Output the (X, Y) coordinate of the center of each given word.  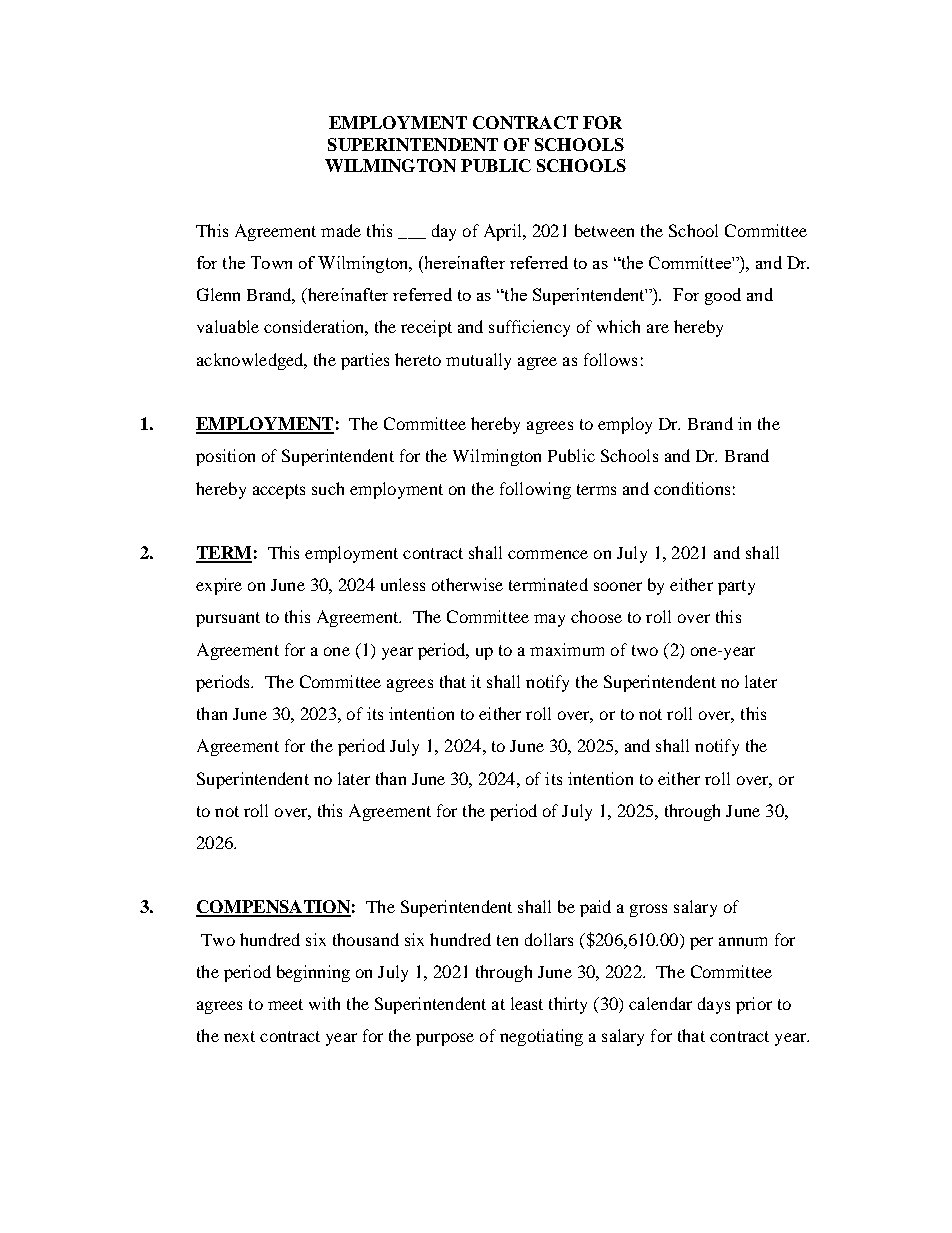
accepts (279, 491)
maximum (567, 649)
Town (271, 262)
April (504, 232)
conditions (692, 488)
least (527, 1003)
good (723, 296)
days (714, 1005)
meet (285, 1004)
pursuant (228, 619)
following (535, 490)
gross (648, 910)
